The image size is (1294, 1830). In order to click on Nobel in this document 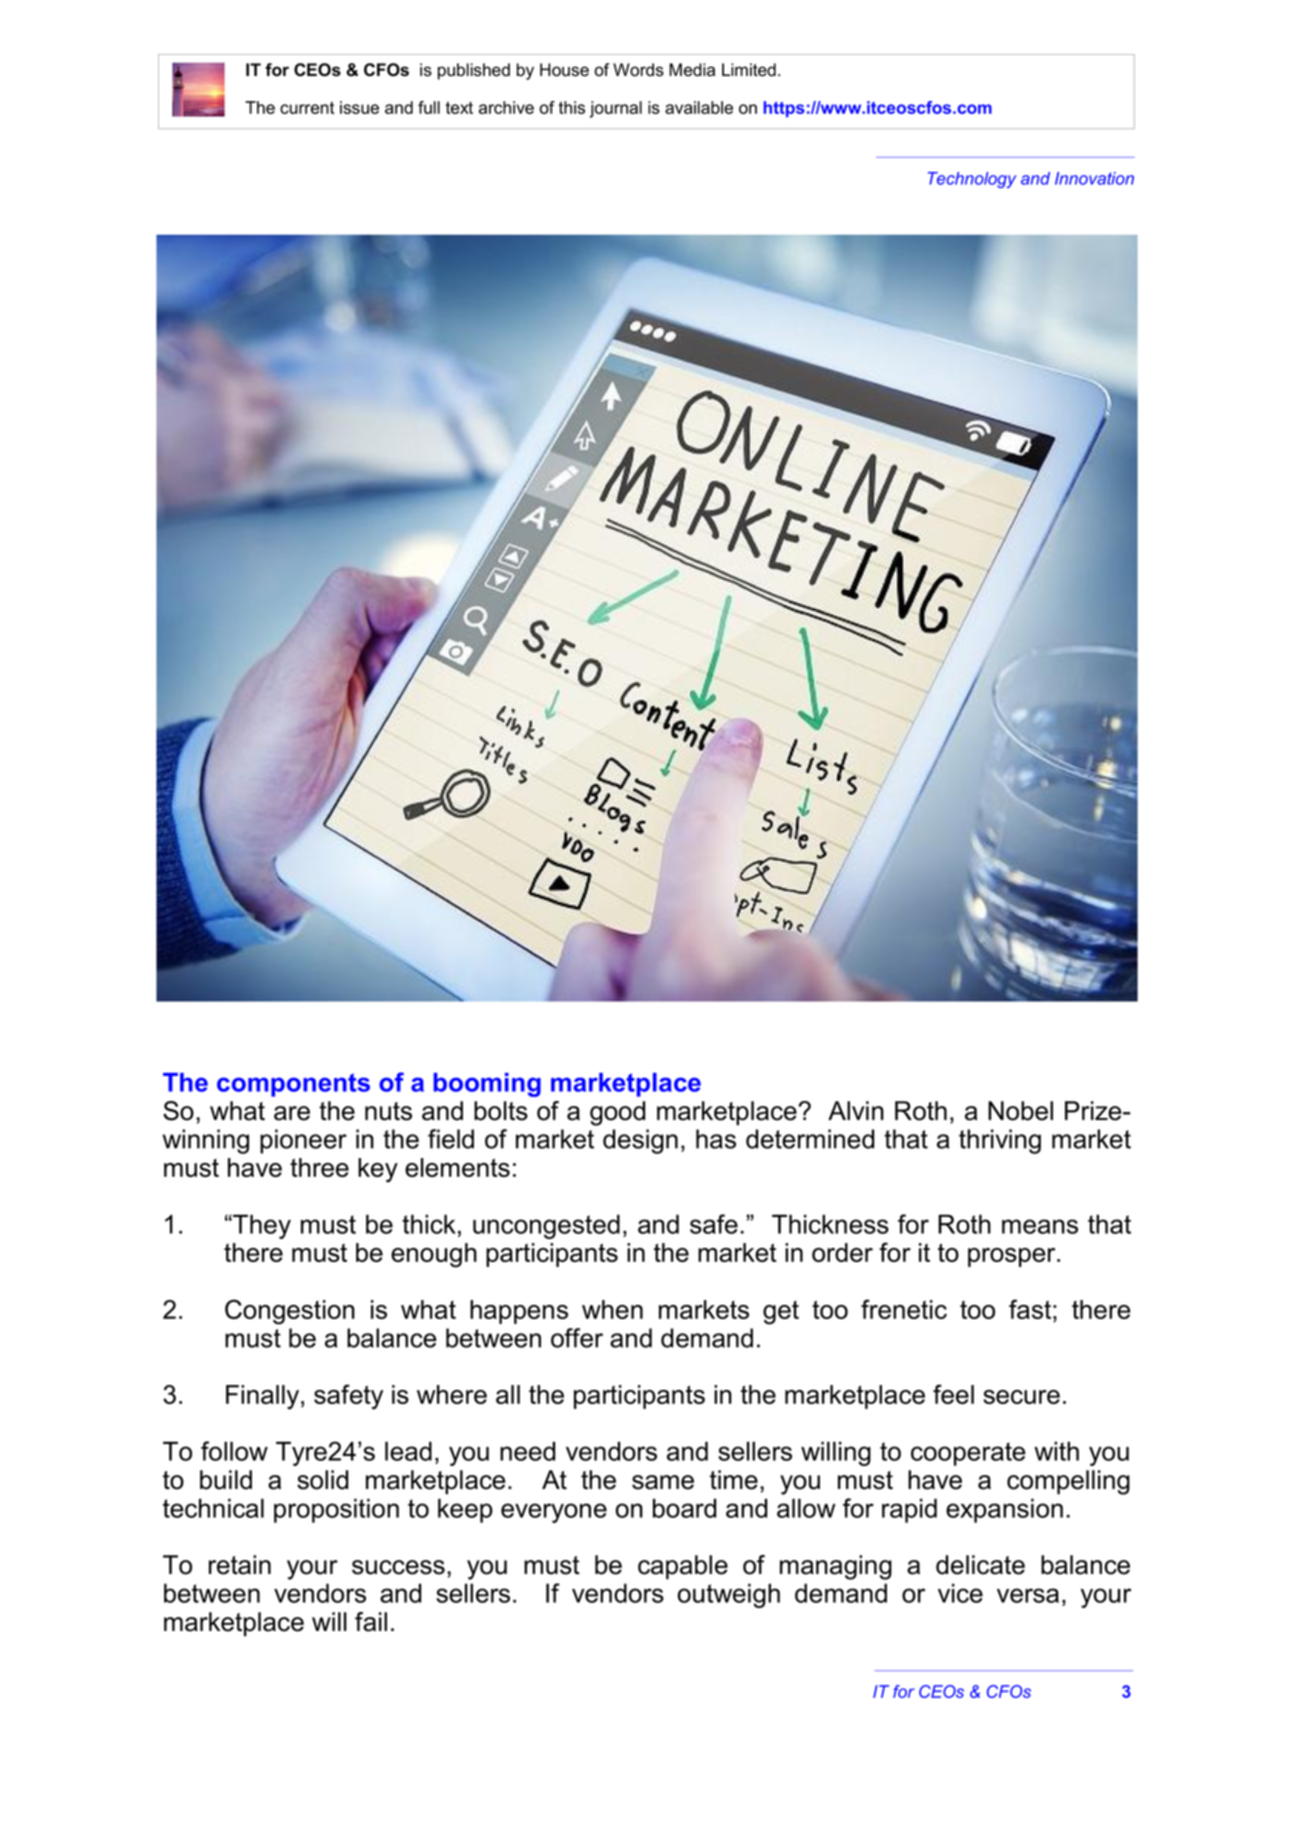, I will do `click(1020, 1111)`.
